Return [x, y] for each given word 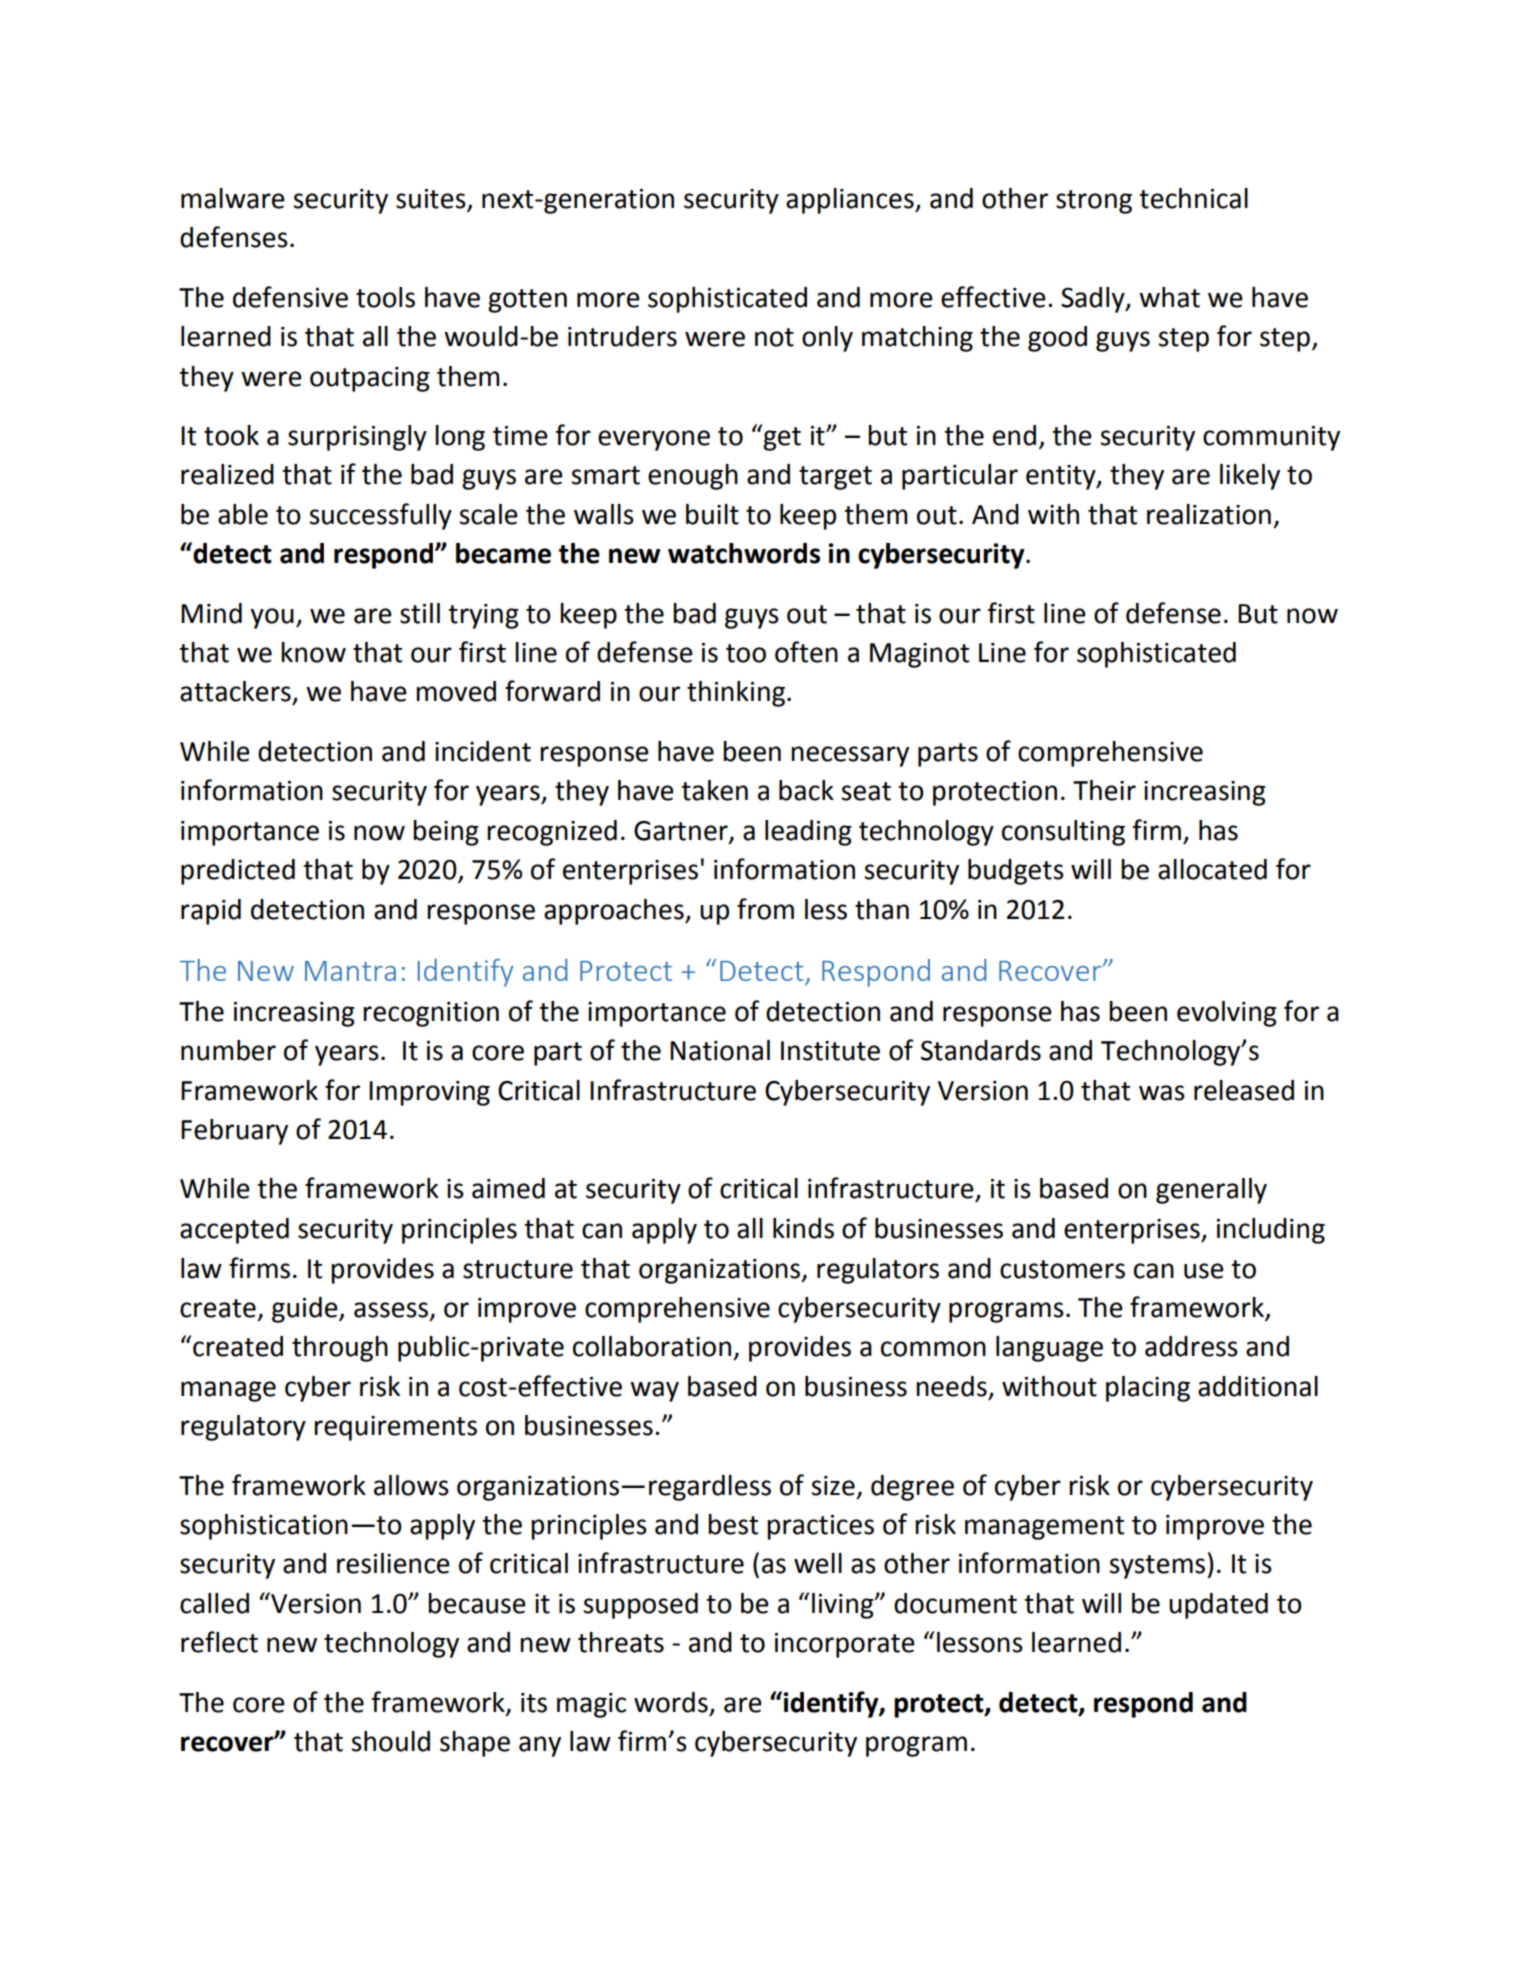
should [390, 1741]
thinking [737, 694]
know [313, 652]
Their [1104, 790]
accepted [234, 1231]
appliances [851, 201]
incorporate [845, 1645]
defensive [290, 297]
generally [1211, 1191]
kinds [803, 1228]
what [1169, 297]
